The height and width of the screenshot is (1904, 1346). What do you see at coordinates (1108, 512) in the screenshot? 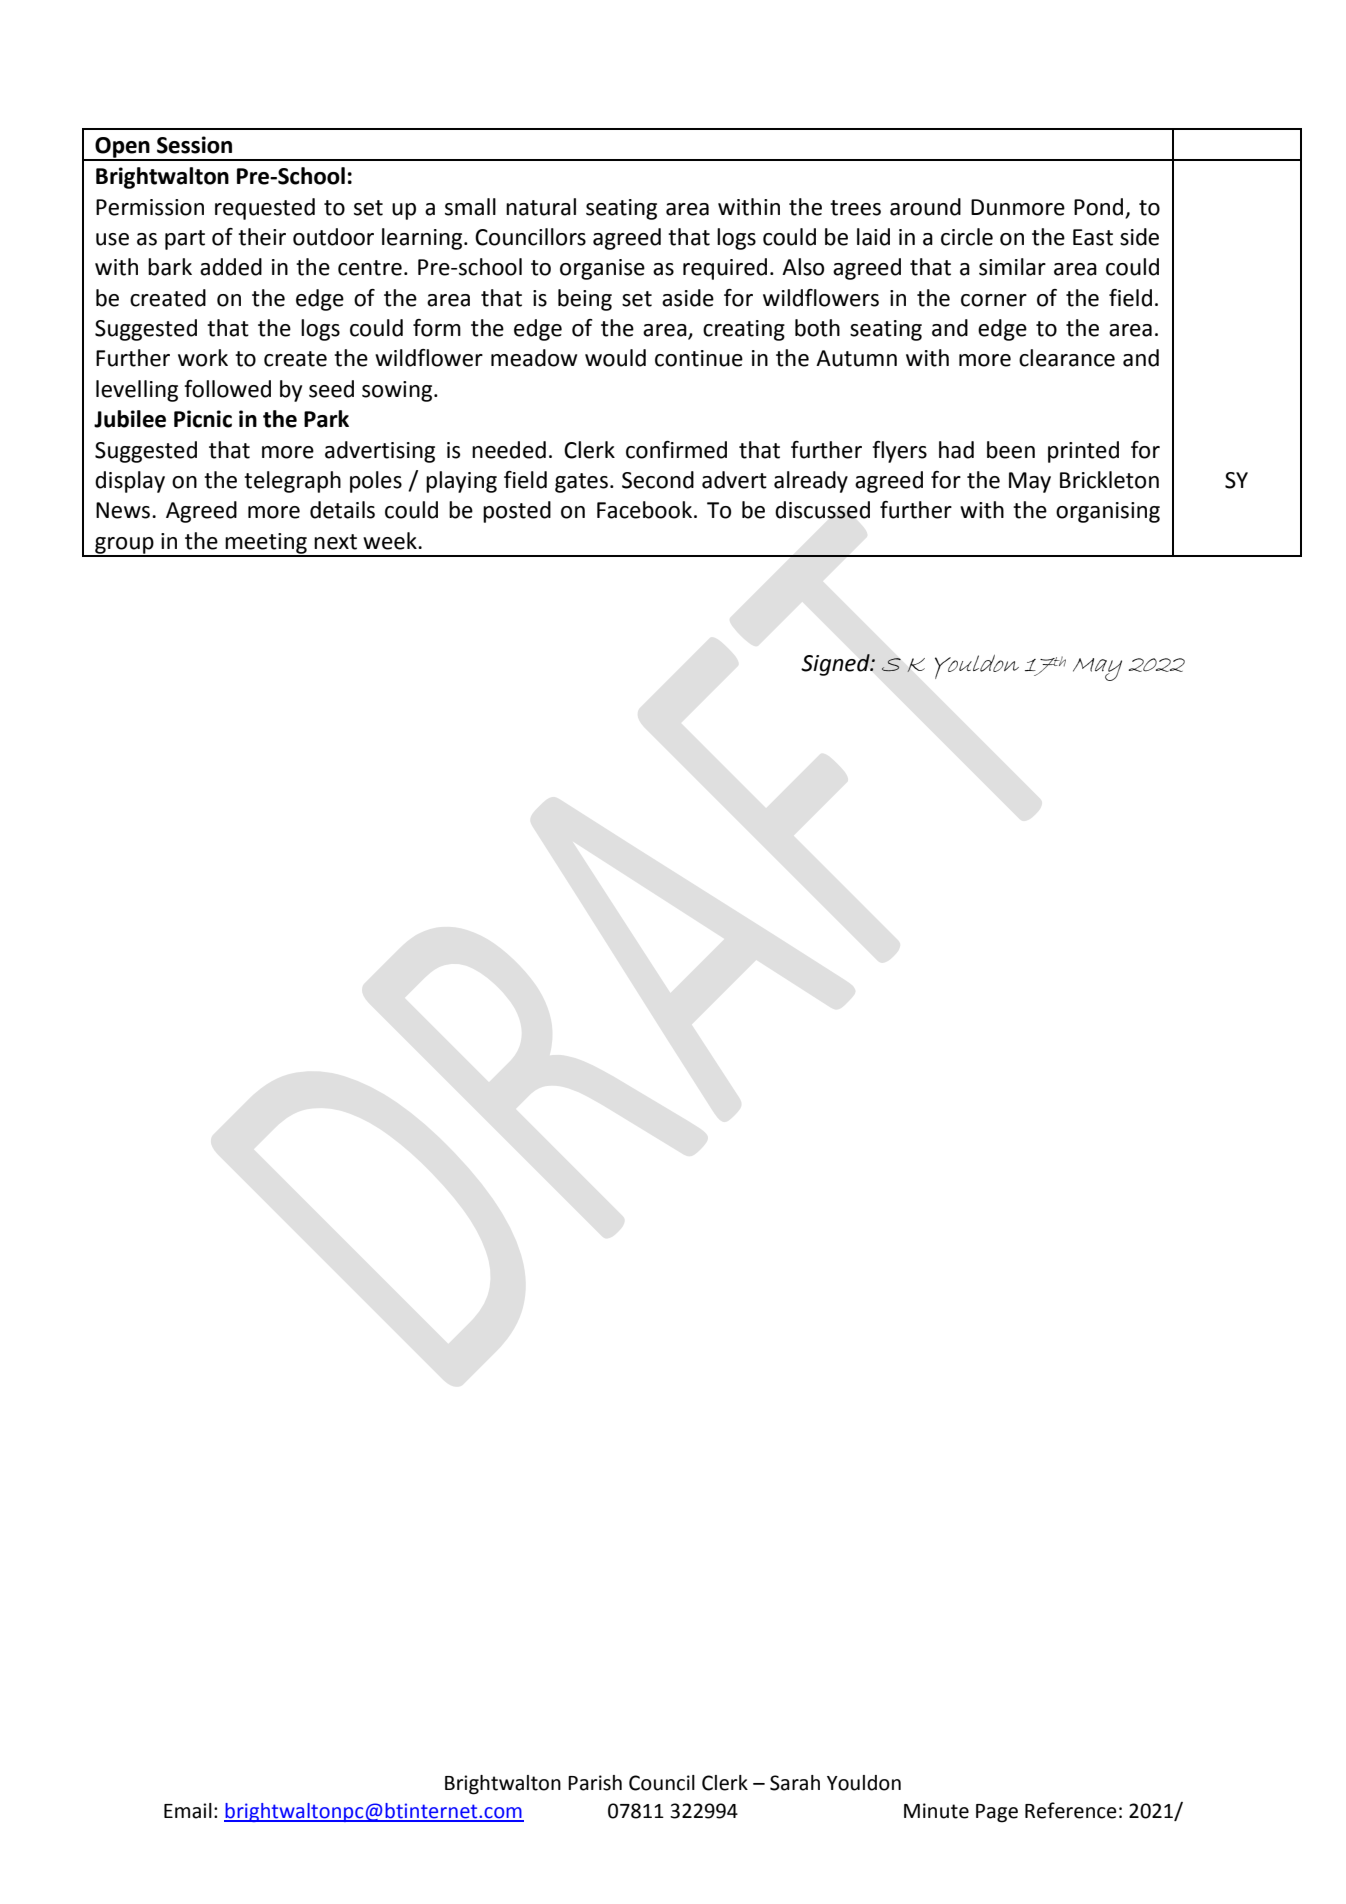
I see `organising` at bounding box center [1108, 512].
